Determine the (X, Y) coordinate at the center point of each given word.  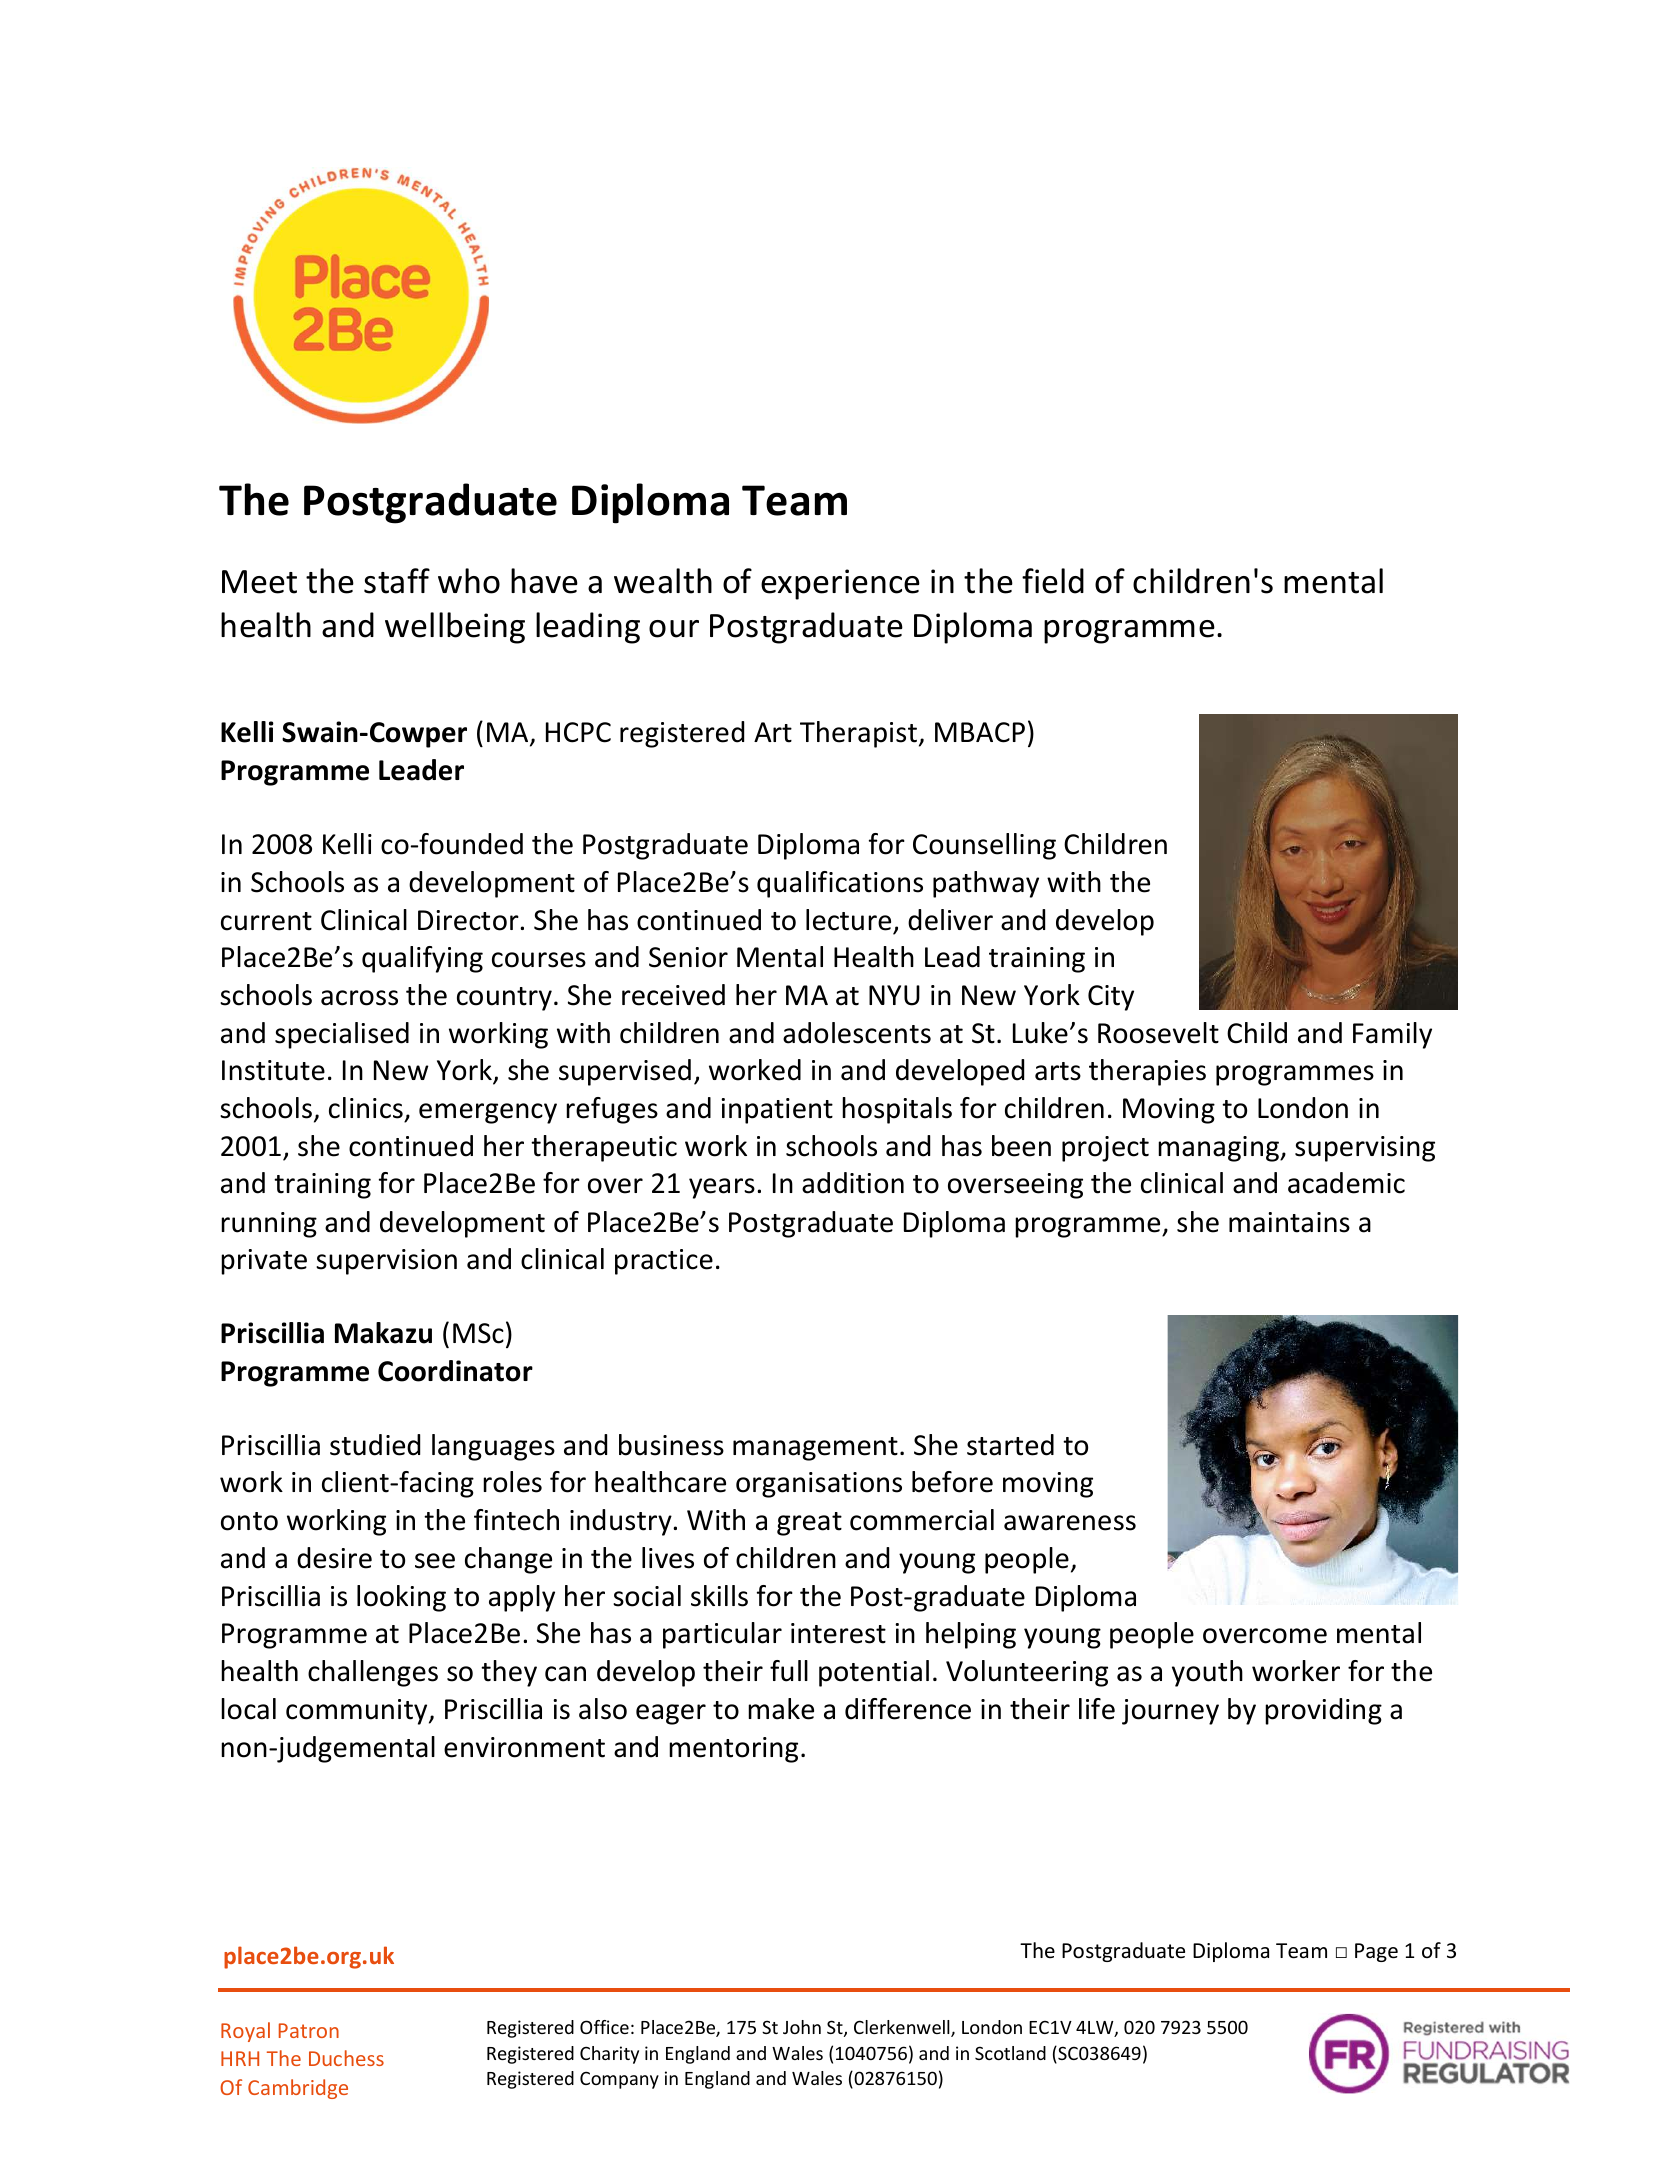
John (802, 2027)
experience (840, 584)
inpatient (777, 1111)
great (809, 1524)
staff (397, 581)
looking (401, 1598)
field (1053, 581)
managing (1219, 1149)
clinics (366, 1108)
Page (1376, 1952)
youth (1207, 1673)
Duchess (346, 2058)
